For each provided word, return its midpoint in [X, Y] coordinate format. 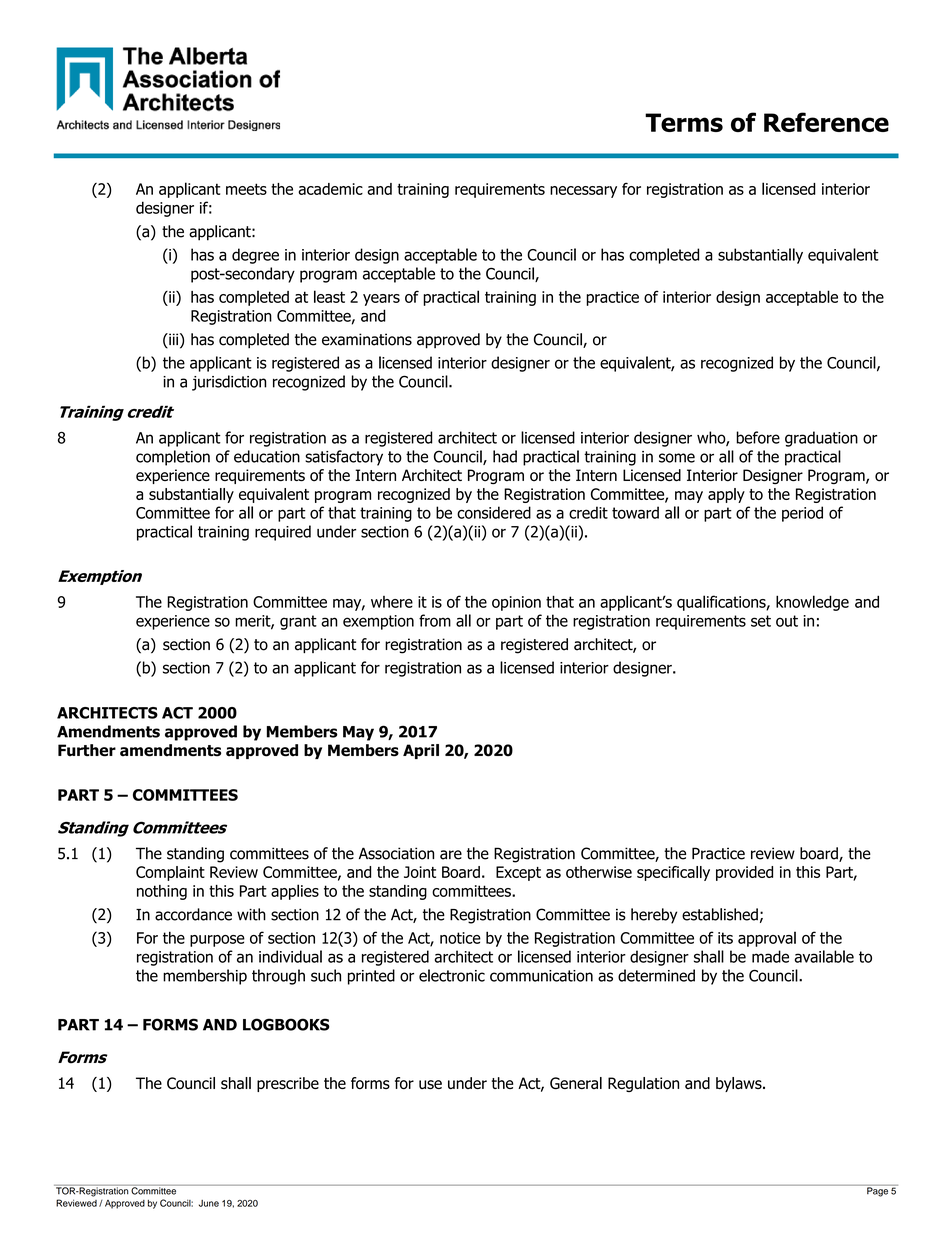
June [209, 1203]
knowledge [812, 603]
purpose [217, 941]
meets [246, 189]
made [770, 956]
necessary [583, 192]
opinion [516, 603]
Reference [826, 122]
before [758, 437]
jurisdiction [229, 383]
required [283, 533]
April [421, 751]
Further [87, 750]
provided [744, 873]
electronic [452, 975]
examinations [367, 339]
